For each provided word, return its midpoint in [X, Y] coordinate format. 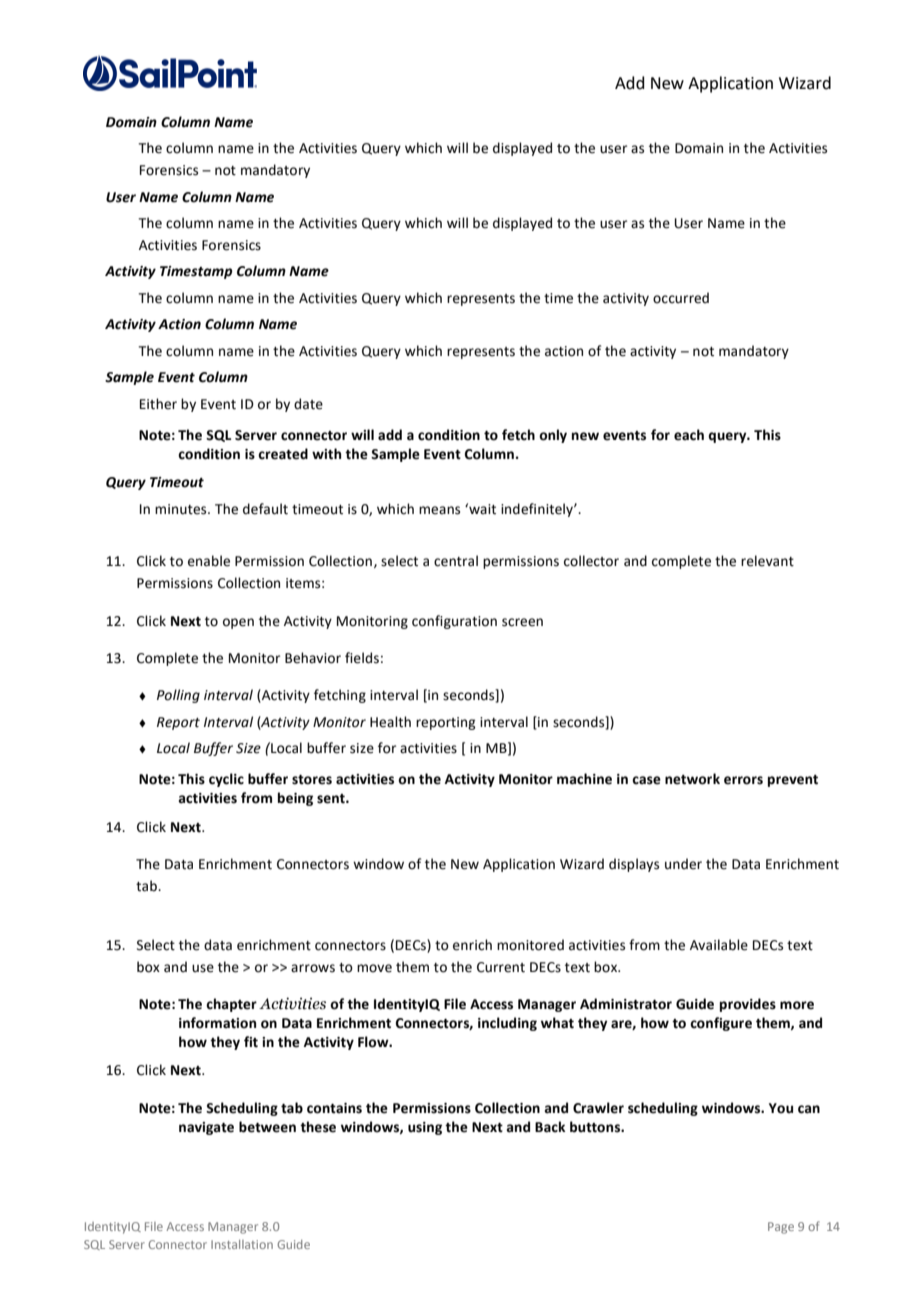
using [425, 1128]
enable [209, 561]
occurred [681, 298]
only [553, 436]
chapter [231, 1005]
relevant [767, 561]
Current [501, 967]
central [456, 561]
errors [743, 780]
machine [584, 779]
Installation [242, 1244]
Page [781, 1228]
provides [748, 1005]
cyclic [226, 780]
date [308, 404]
